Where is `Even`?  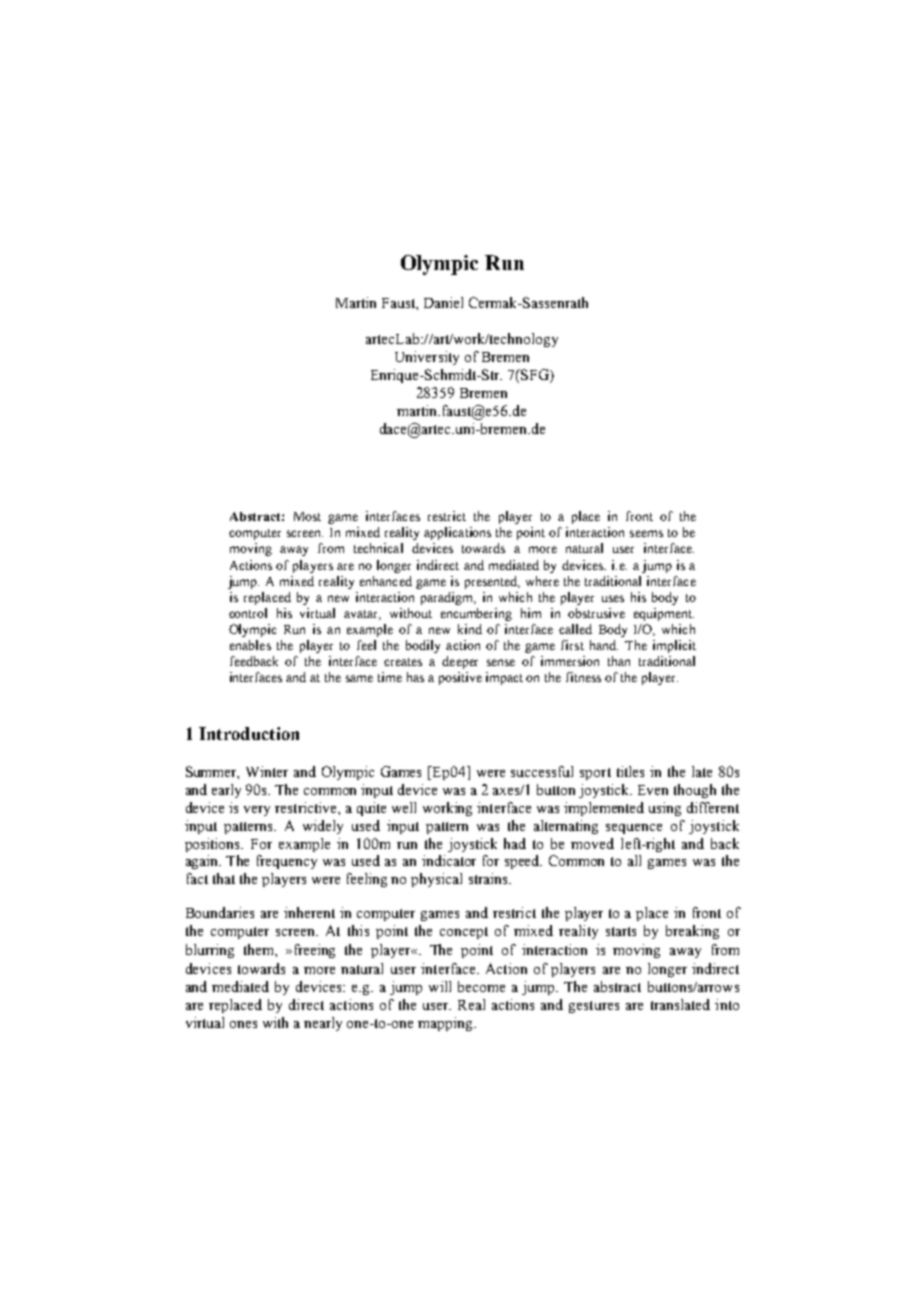
Even is located at coordinates (653, 790).
